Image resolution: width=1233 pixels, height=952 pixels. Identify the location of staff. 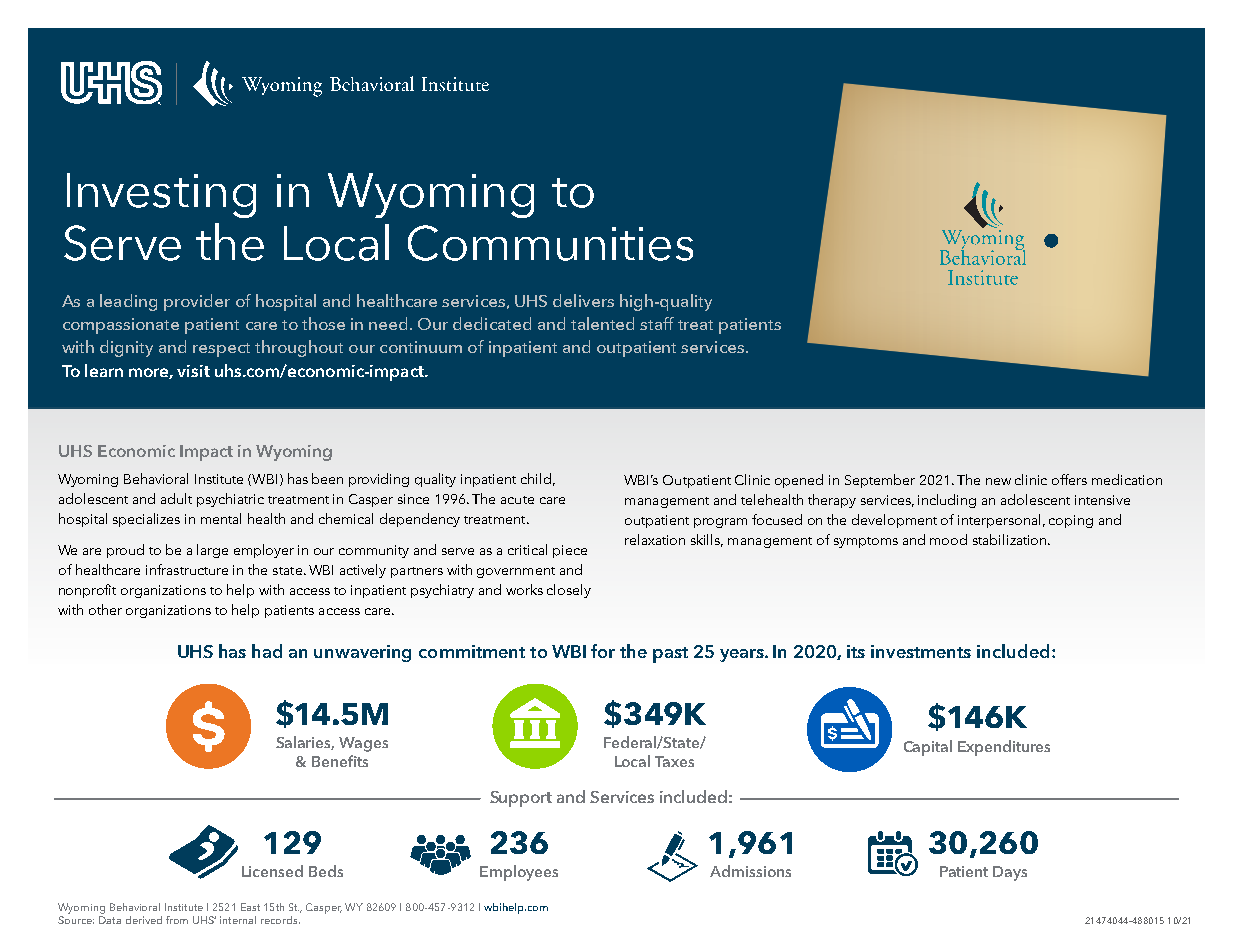
(657, 323).
